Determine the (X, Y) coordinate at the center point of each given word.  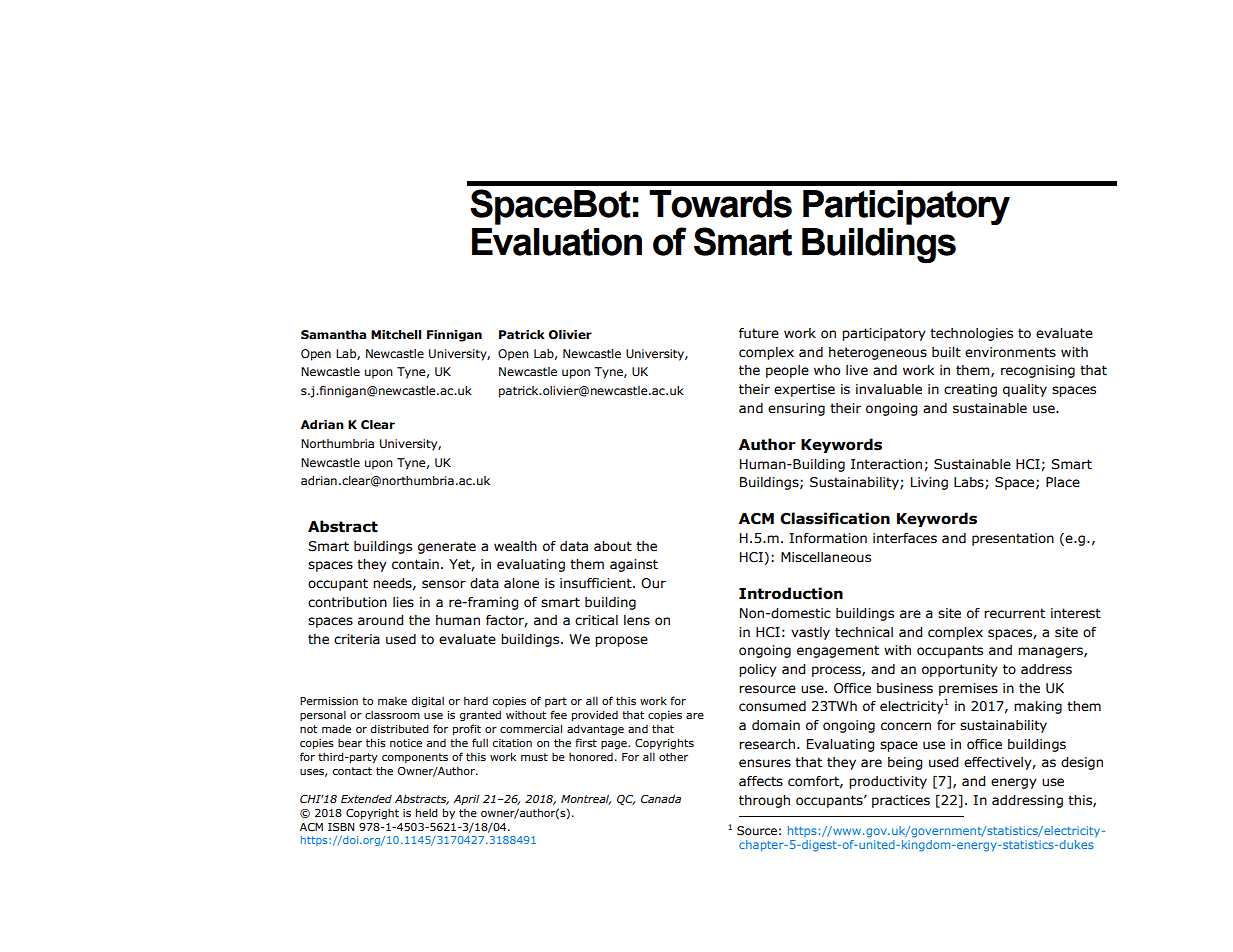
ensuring (796, 409)
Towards (720, 204)
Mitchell (396, 335)
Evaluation (557, 242)
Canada (661, 798)
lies (403, 602)
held (427, 812)
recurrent (1014, 613)
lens (637, 620)
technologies (971, 334)
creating (970, 390)
